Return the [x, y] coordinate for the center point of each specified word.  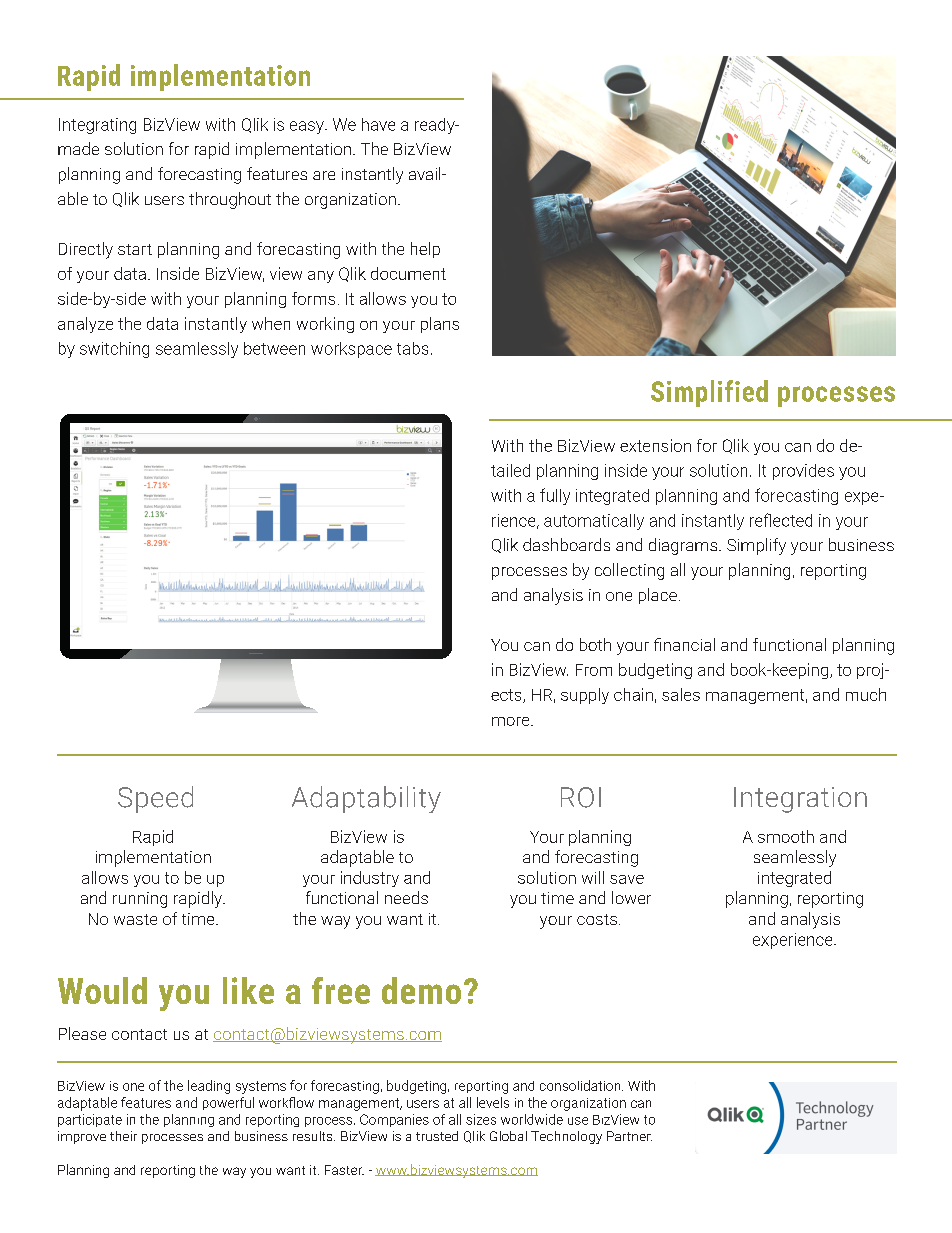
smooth [786, 836]
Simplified [709, 393]
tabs [412, 348]
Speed [155, 799]
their [123, 1136]
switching [114, 350]
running [140, 900]
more [512, 721]
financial [684, 644]
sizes [481, 1119]
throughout [230, 200]
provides [803, 472]
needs [406, 897]
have [378, 124]
